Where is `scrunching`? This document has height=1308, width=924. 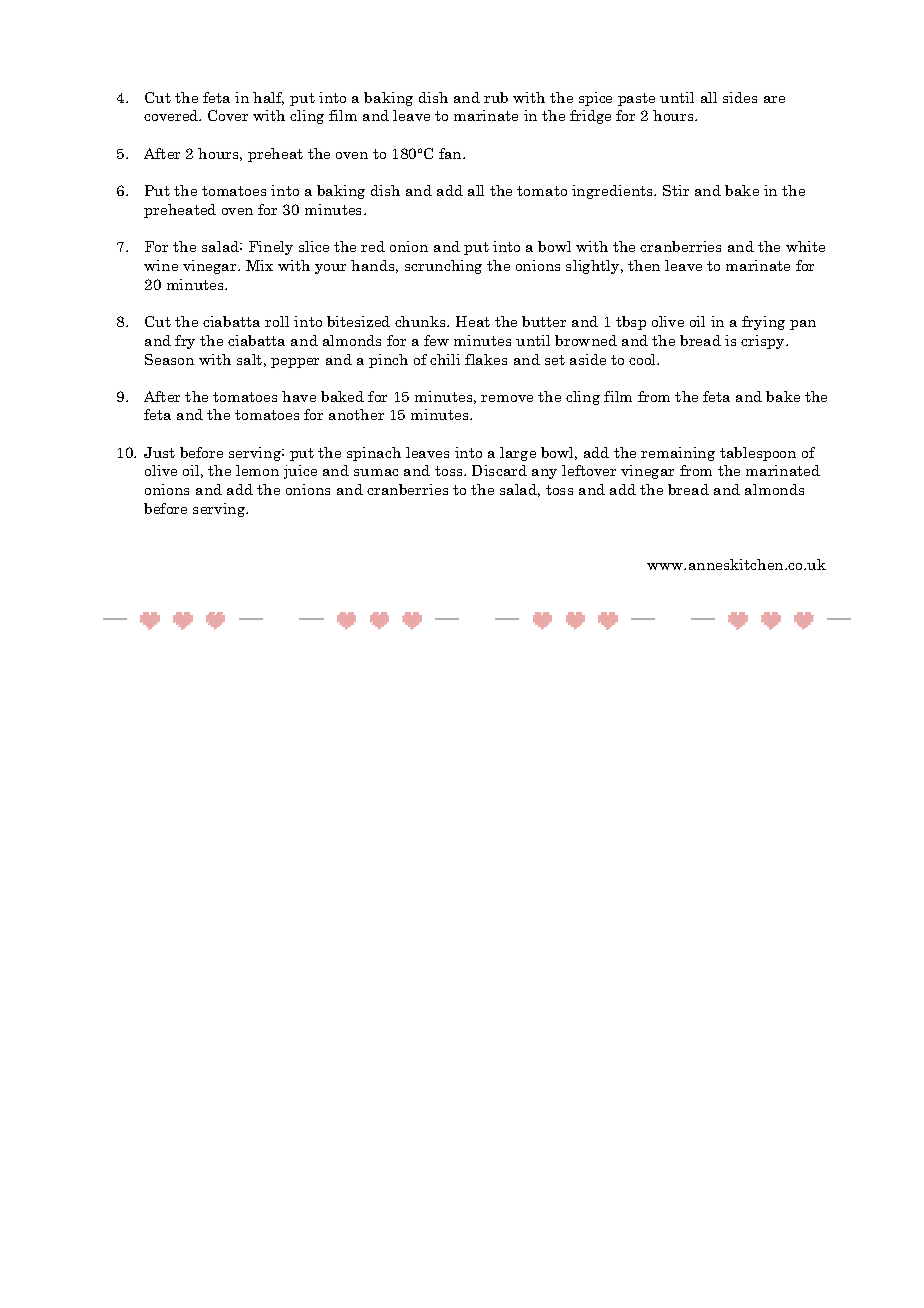
scrunching is located at coordinates (443, 267).
